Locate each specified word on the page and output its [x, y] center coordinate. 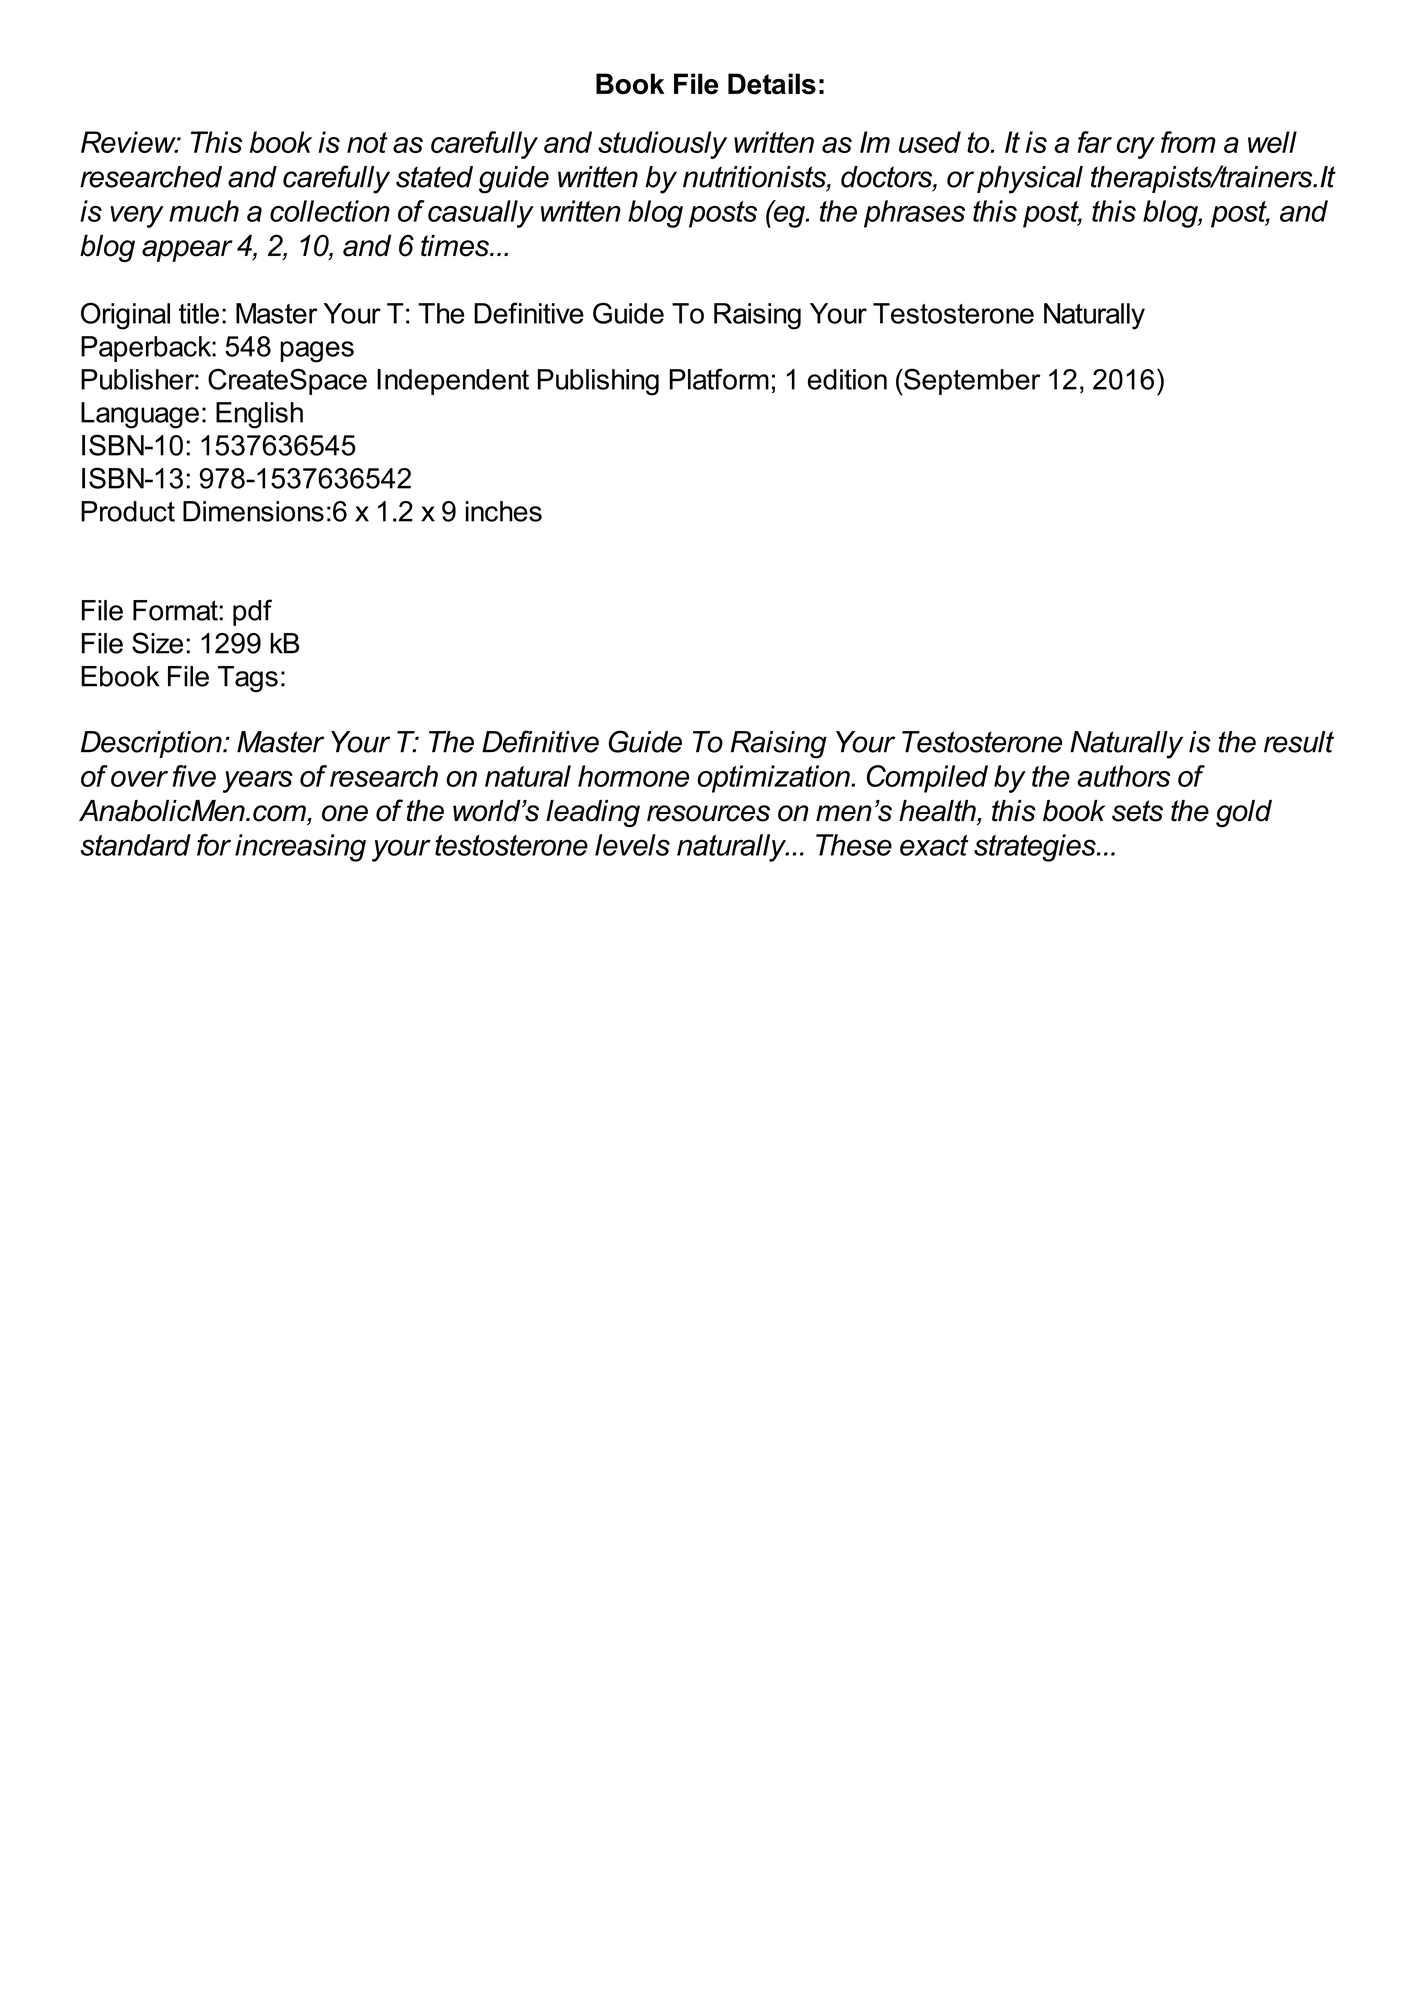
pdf [252, 612]
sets [1137, 811]
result [1299, 742]
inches [504, 511]
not [367, 142]
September [971, 381]
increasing [300, 848]
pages [317, 352]
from [1188, 142]
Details [772, 84]
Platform [719, 379]
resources [708, 813]
